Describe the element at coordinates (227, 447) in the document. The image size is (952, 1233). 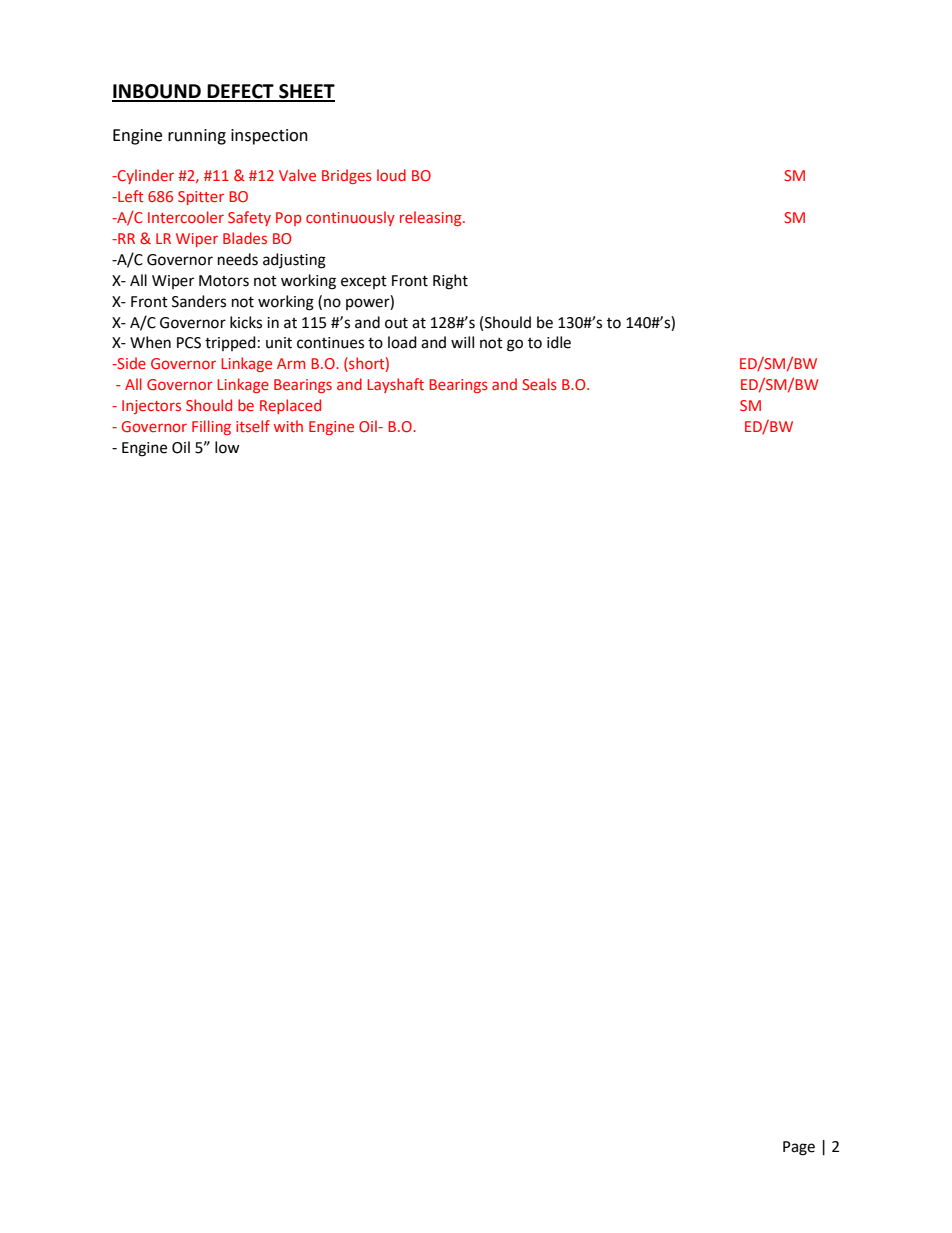
I see `low` at that location.
